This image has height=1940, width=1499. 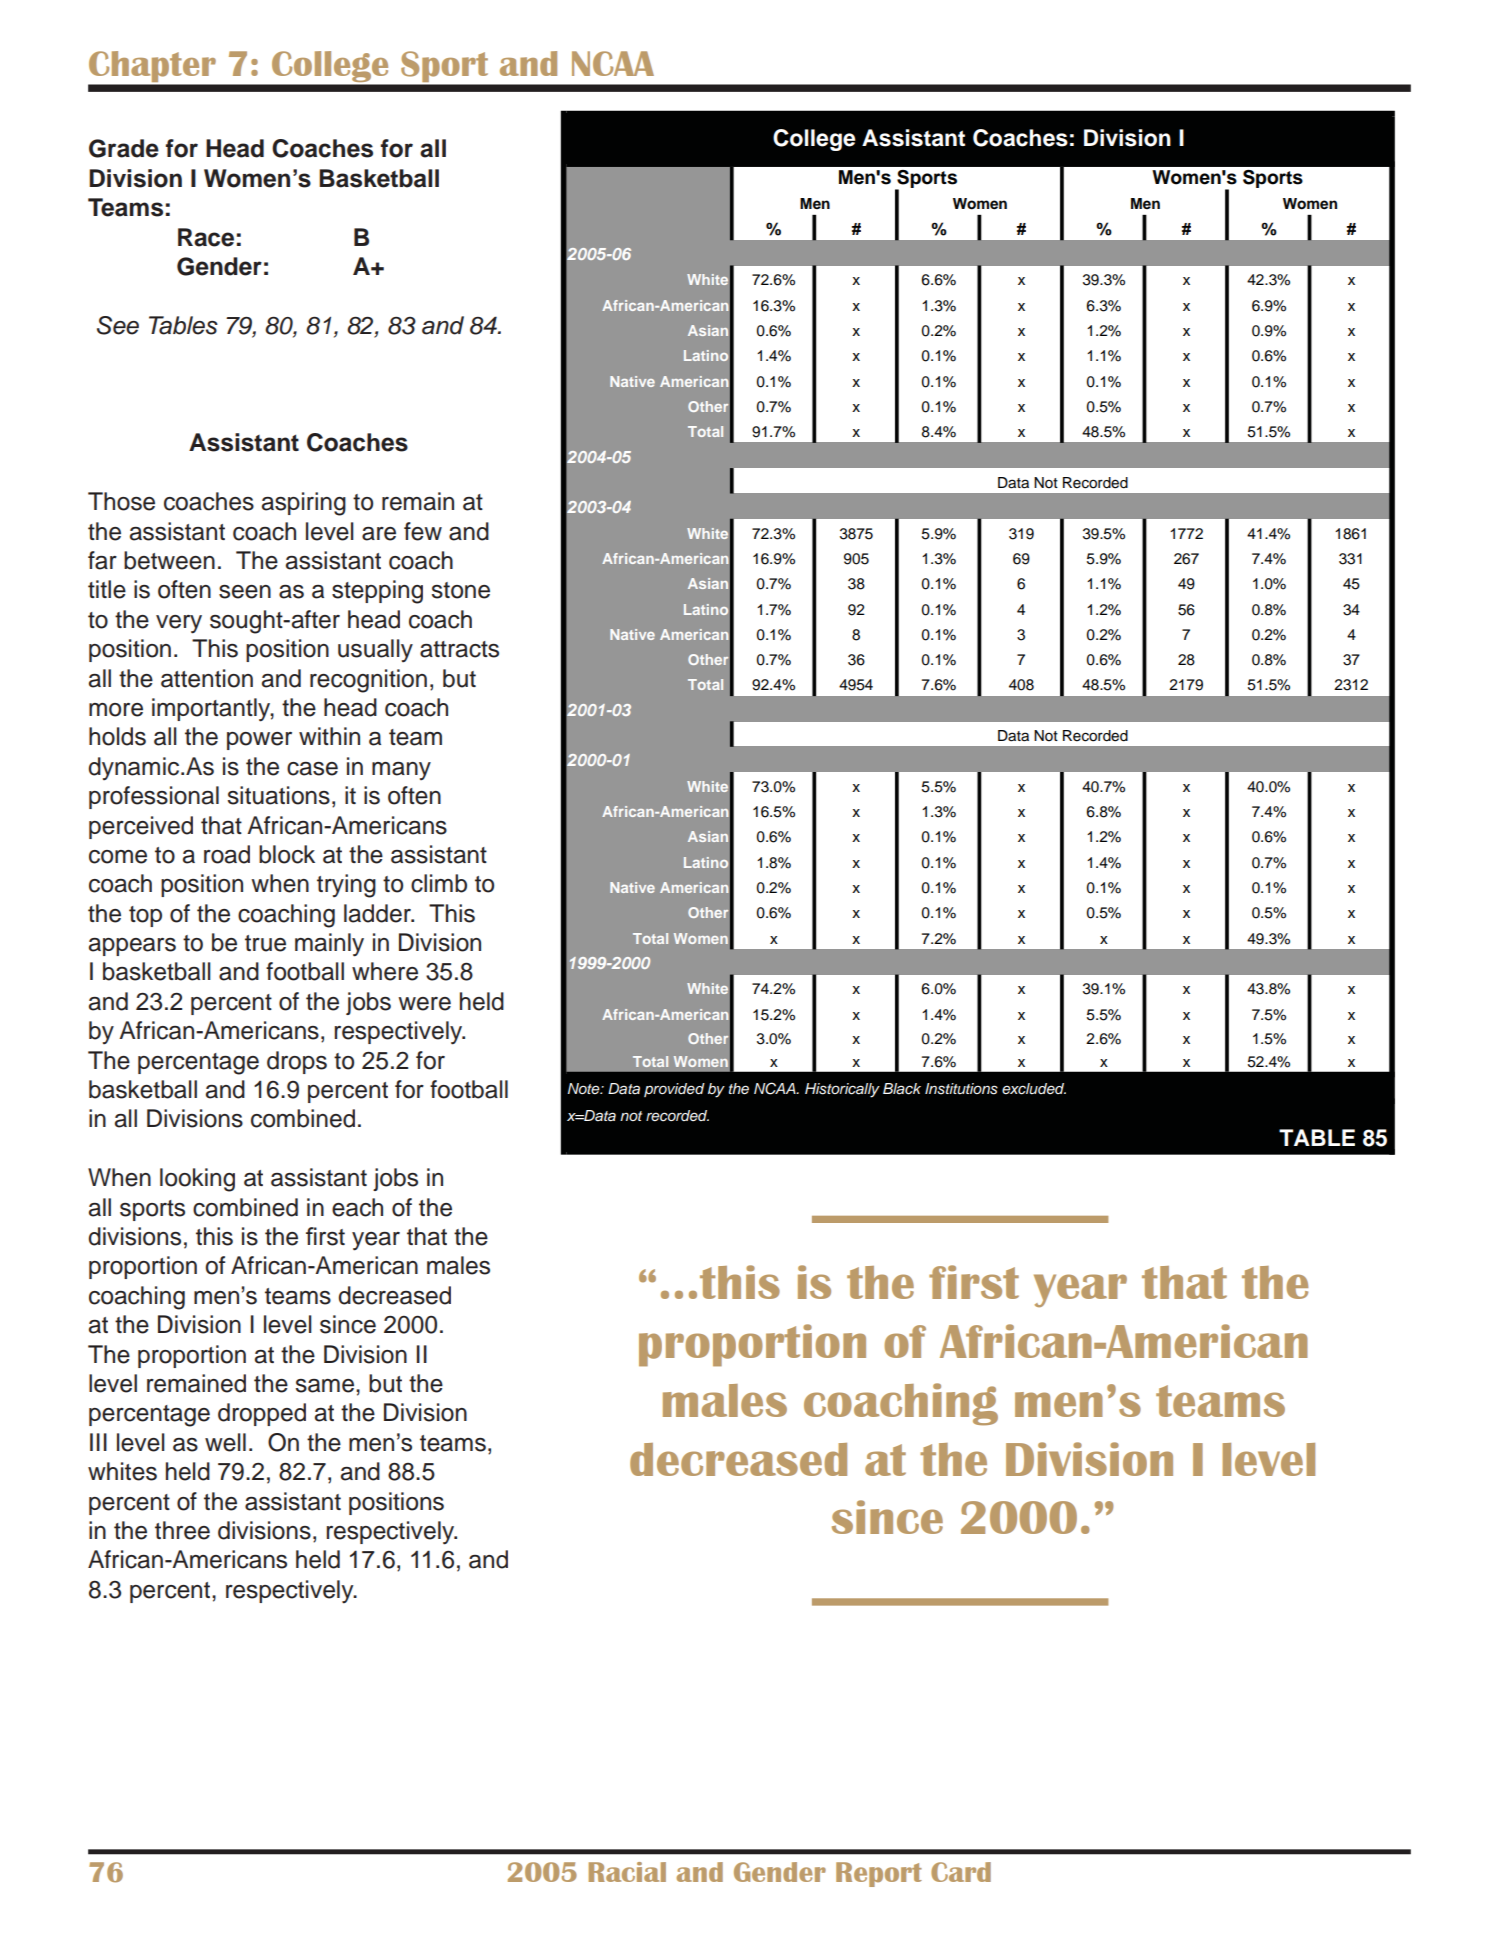 I want to click on Note, so click(x=585, y=1088).
